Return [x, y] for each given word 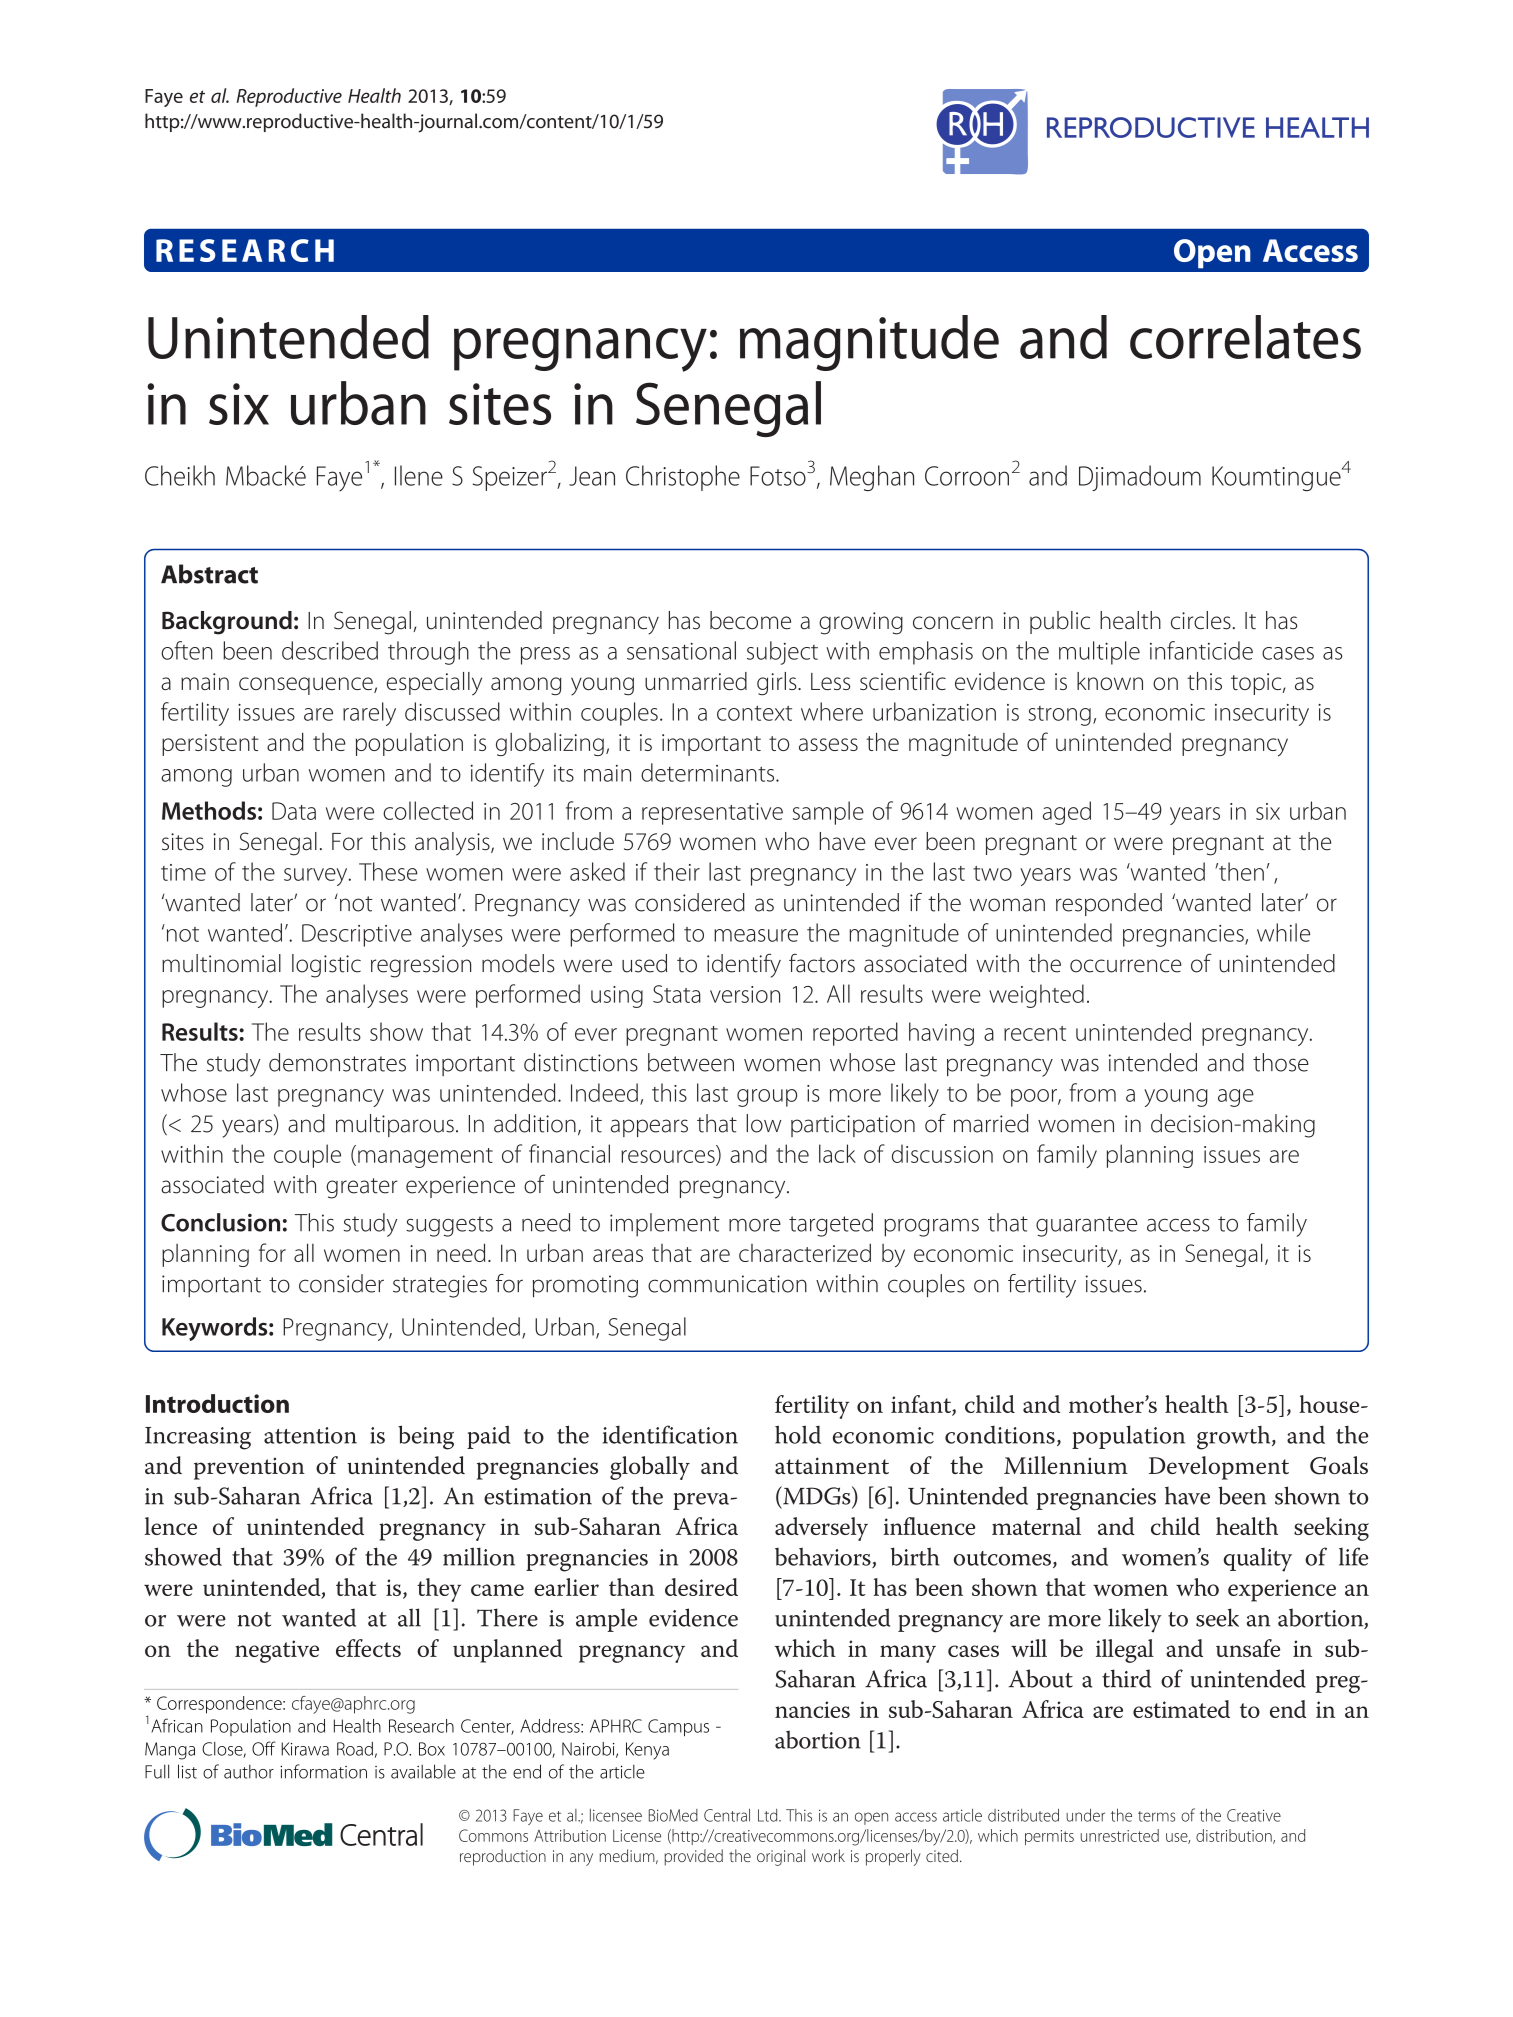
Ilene [419, 475]
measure [756, 935]
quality [1258, 1560]
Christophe [683, 478]
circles [1201, 620]
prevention [249, 1468]
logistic [326, 966]
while [1283, 932]
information [323, 1771]
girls [778, 684]
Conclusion [220, 1222]
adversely [821, 1529]
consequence [307, 686]
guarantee [1086, 1226]
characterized [805, 1252]
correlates [1245, 337]
